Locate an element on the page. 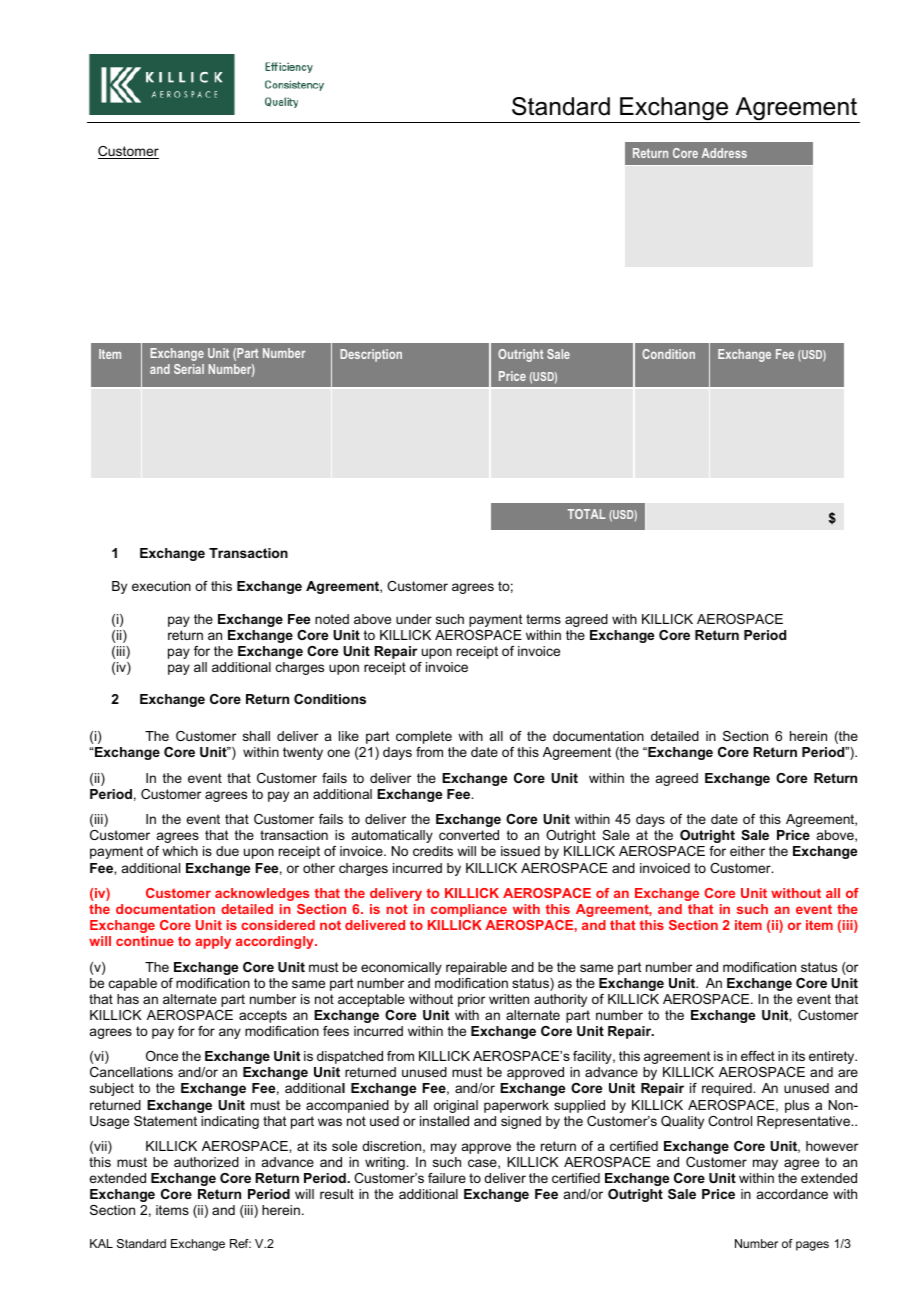 This document has height=1308, width=924. Description is located at coordinates (371, 355).
